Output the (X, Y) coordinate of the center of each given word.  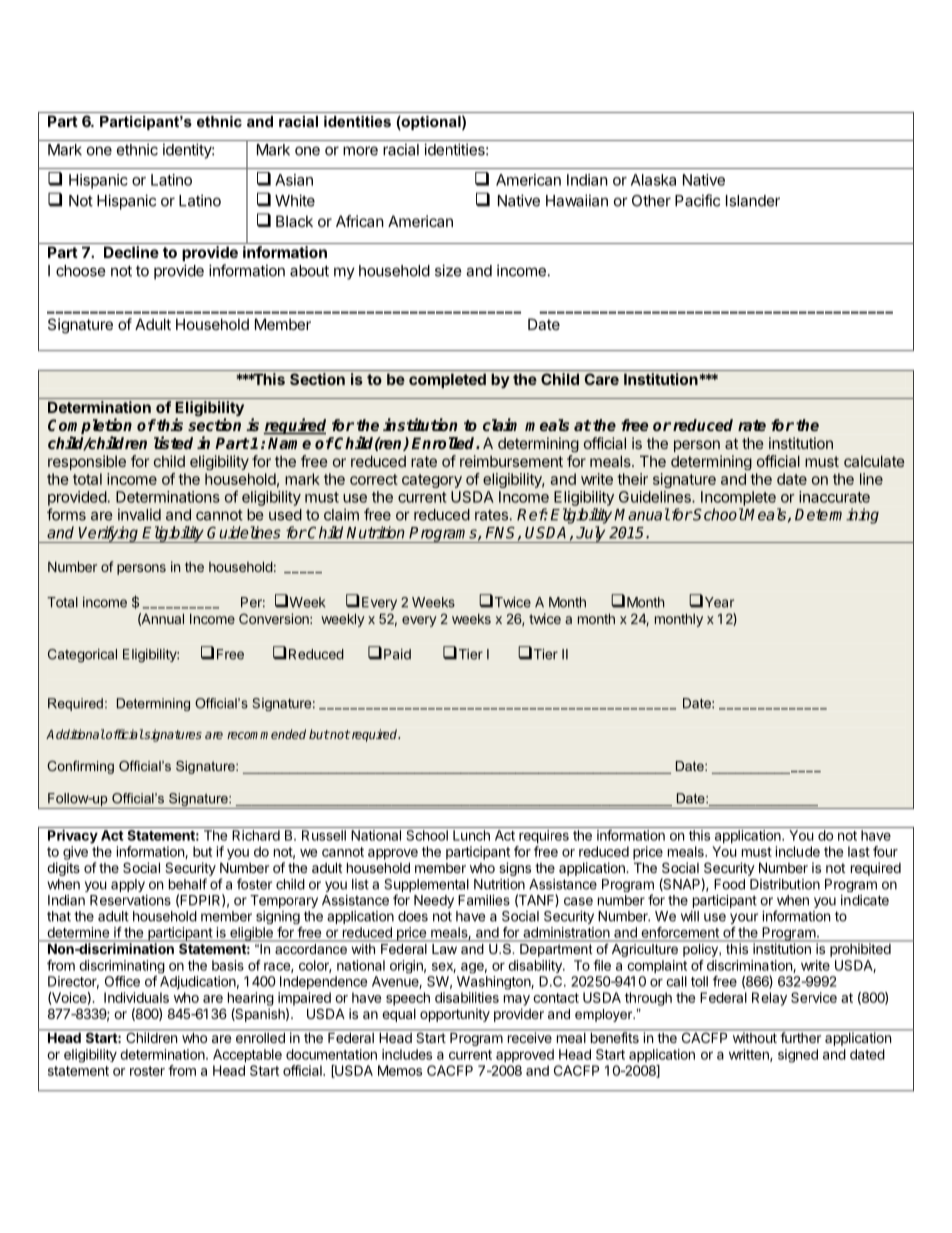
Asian (294, 180)
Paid (397, 654)
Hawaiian (577, 200)
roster (147, 1071)
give (75, 853)
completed (447, 380)
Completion (90, 427)
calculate (874, 461)
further (800, 1036)
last (859, 851)
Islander (753, 201)
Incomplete (738, 498)
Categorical (82, 656)
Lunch (471, 835)
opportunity (455, 1015)
